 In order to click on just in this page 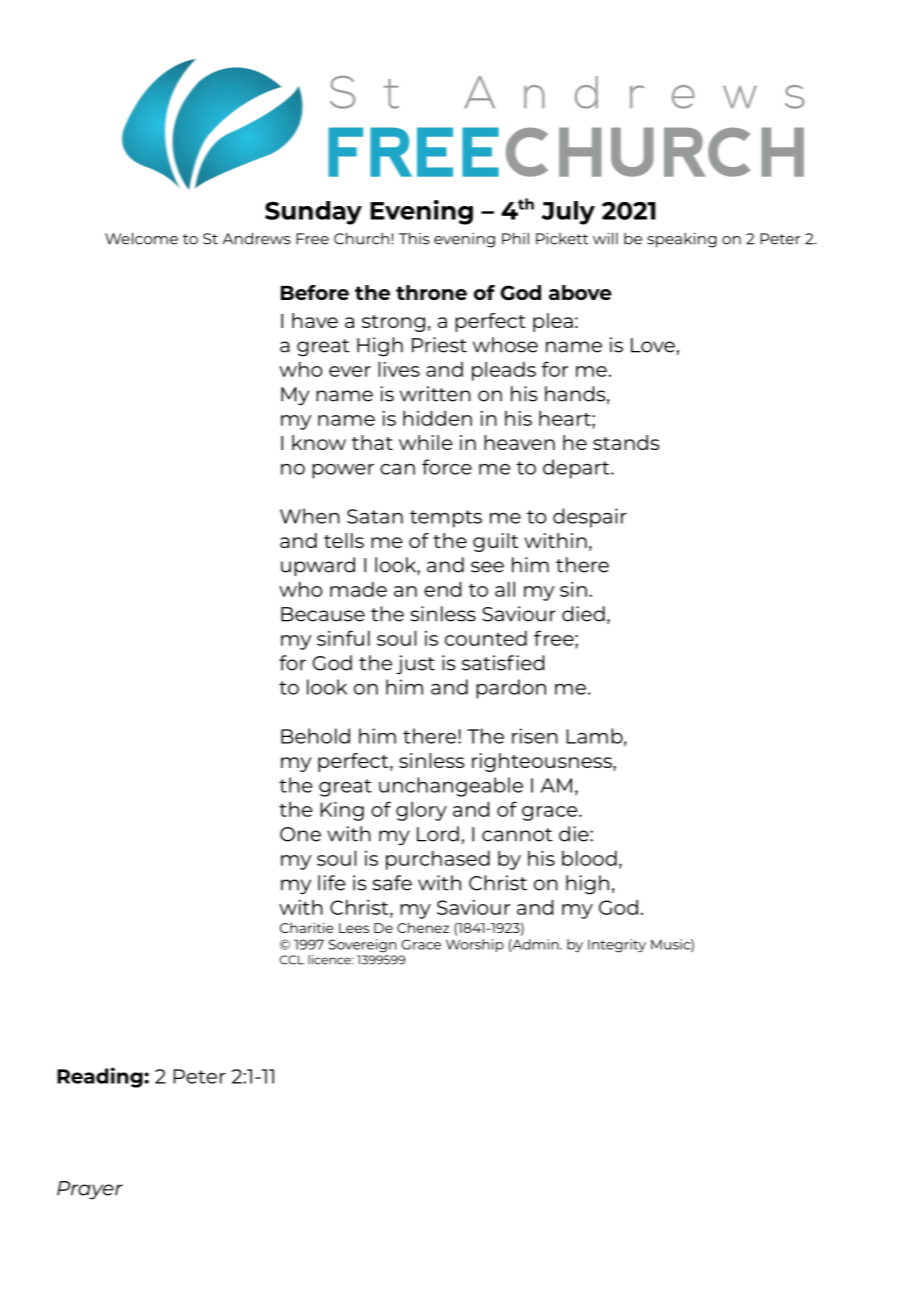, I will do `click(415, 665)`.
